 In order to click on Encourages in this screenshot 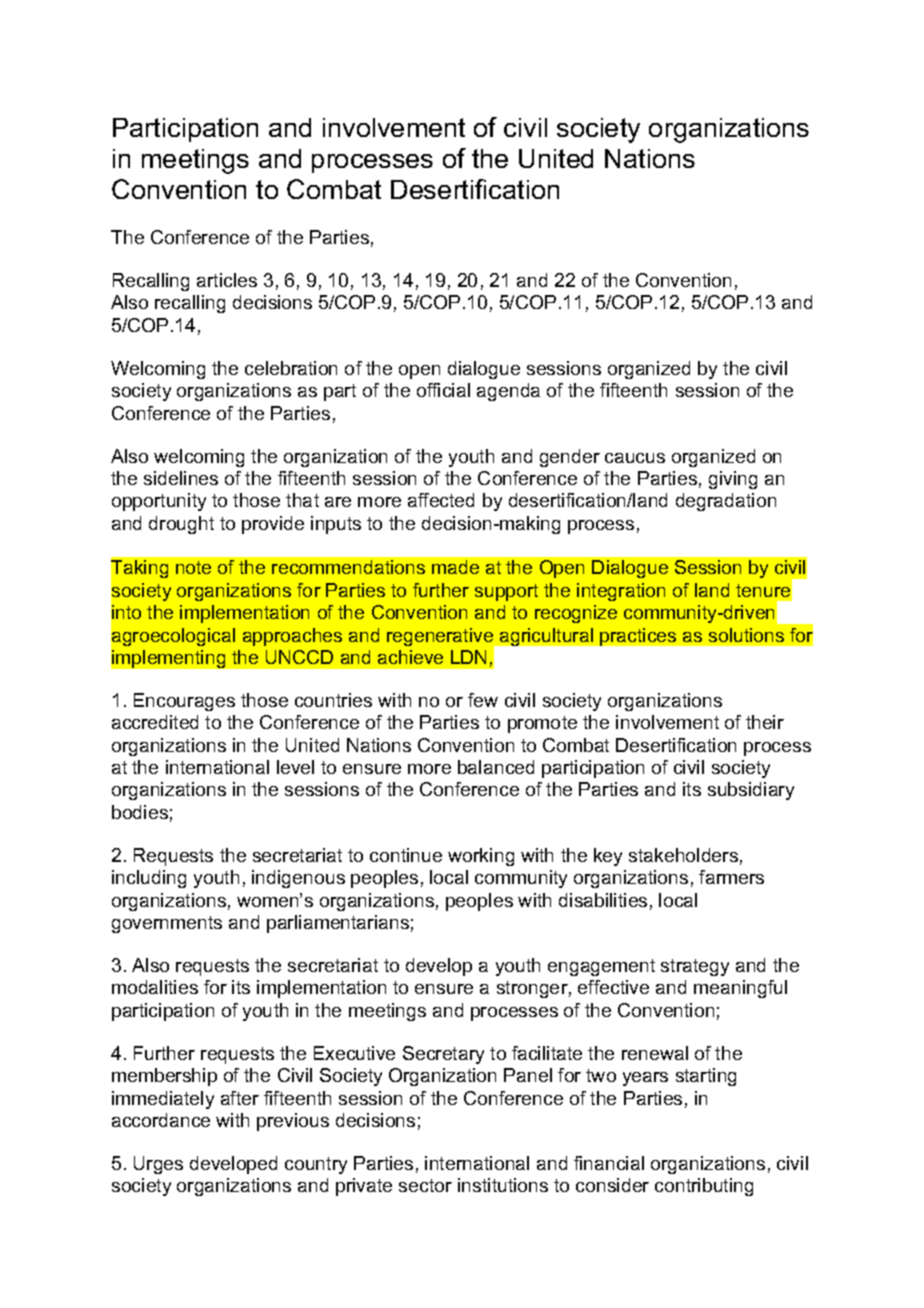, I will do `click(184, 702)`.
